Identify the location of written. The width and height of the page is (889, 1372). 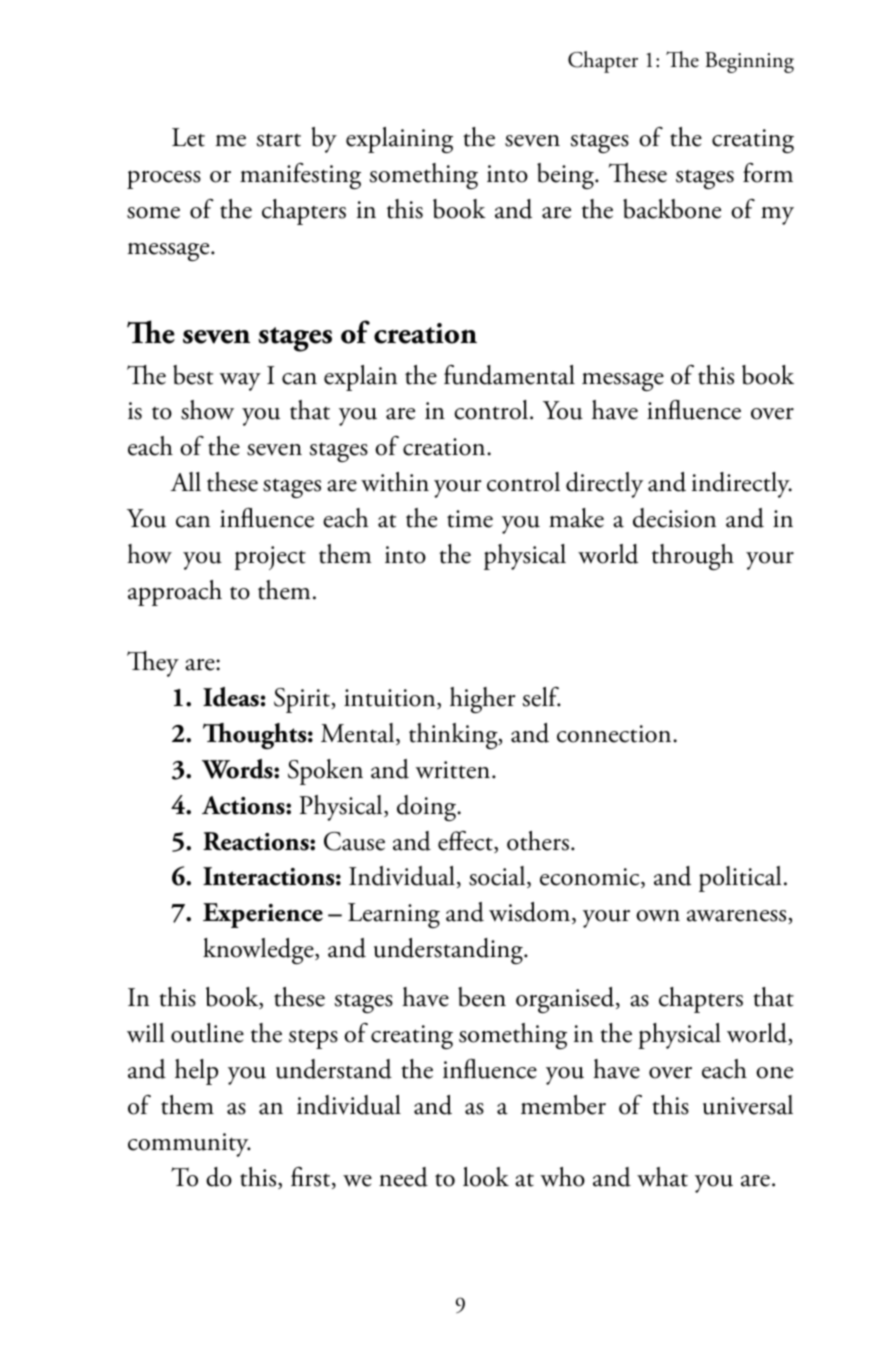
(454, 770).
